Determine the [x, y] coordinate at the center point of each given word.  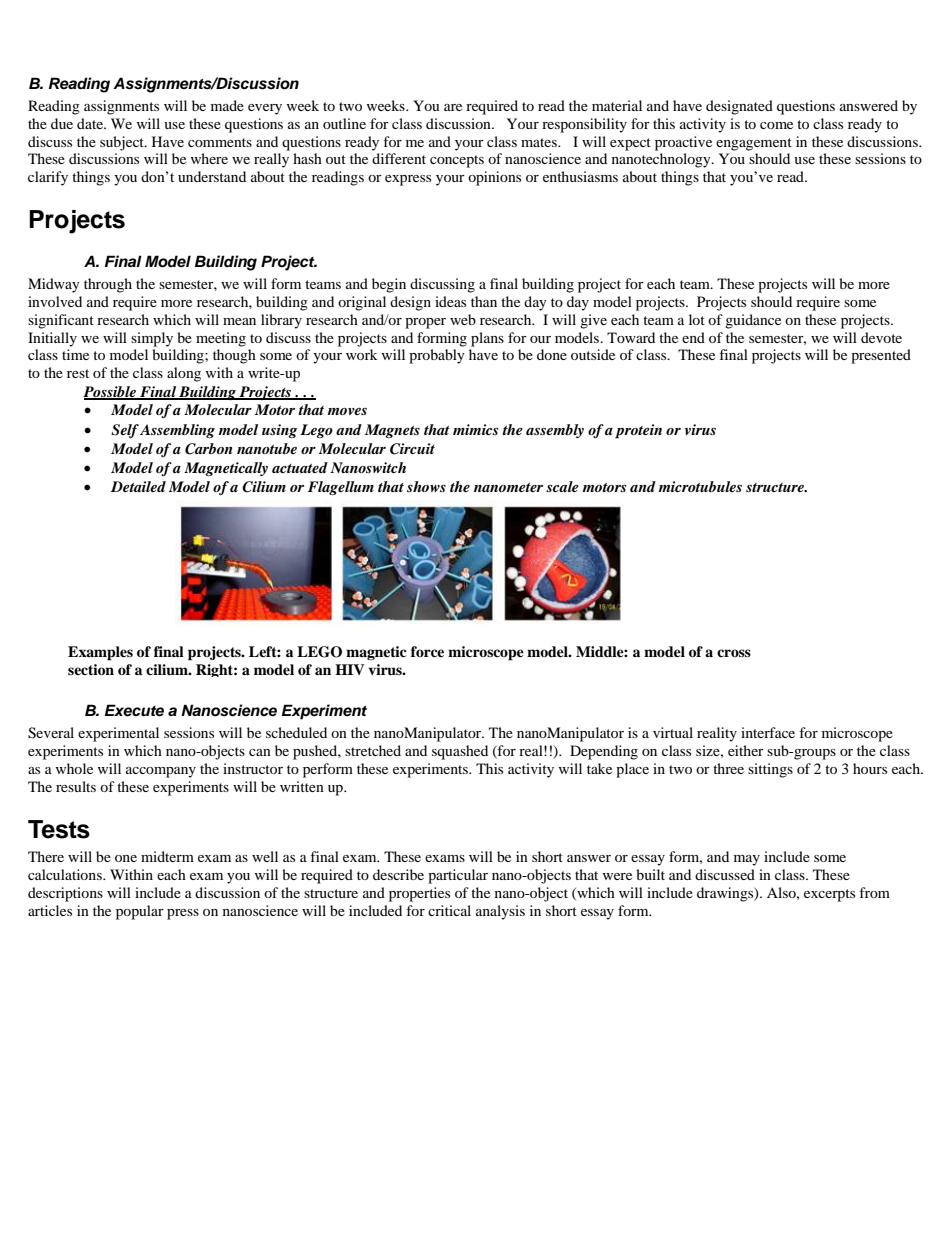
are [453, 107]
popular [140, 912]
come [776, 125]
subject [123, 143]
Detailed [138, 486]
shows [426, 486]
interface [768, 732]
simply [152, 339]
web [463, 319]
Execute [134, 710]
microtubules [700, 486]
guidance [753, 321]
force [427, 651]
